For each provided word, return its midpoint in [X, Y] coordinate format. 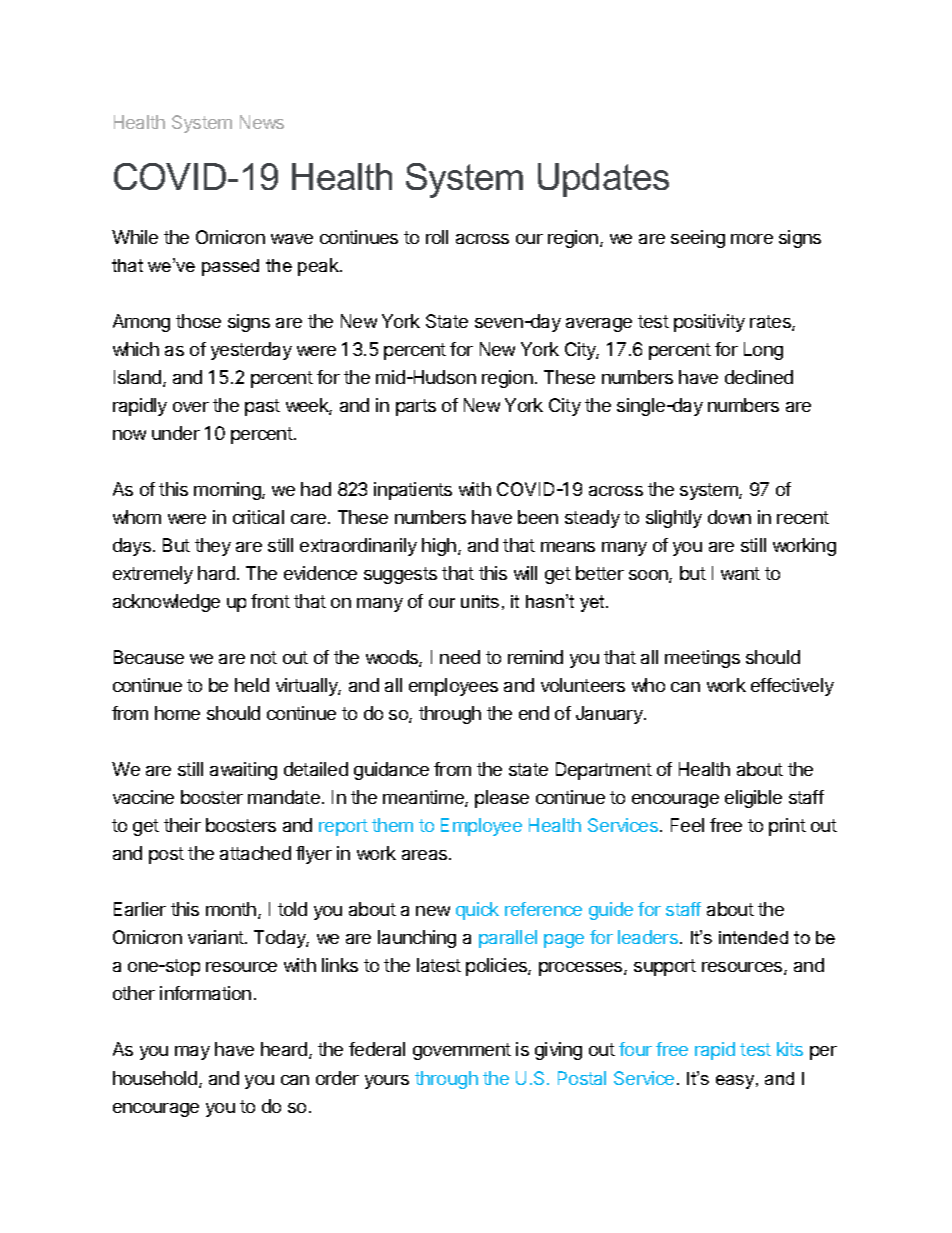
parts [416, 407]
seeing [698, 239]
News [262, 122]
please [502, 799]
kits [790, 1049]
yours [387, 1082]
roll [437, 237]
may [192, 1053]
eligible [753, 799]
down [729, 517]
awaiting [243, 771]
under [176, 433]
